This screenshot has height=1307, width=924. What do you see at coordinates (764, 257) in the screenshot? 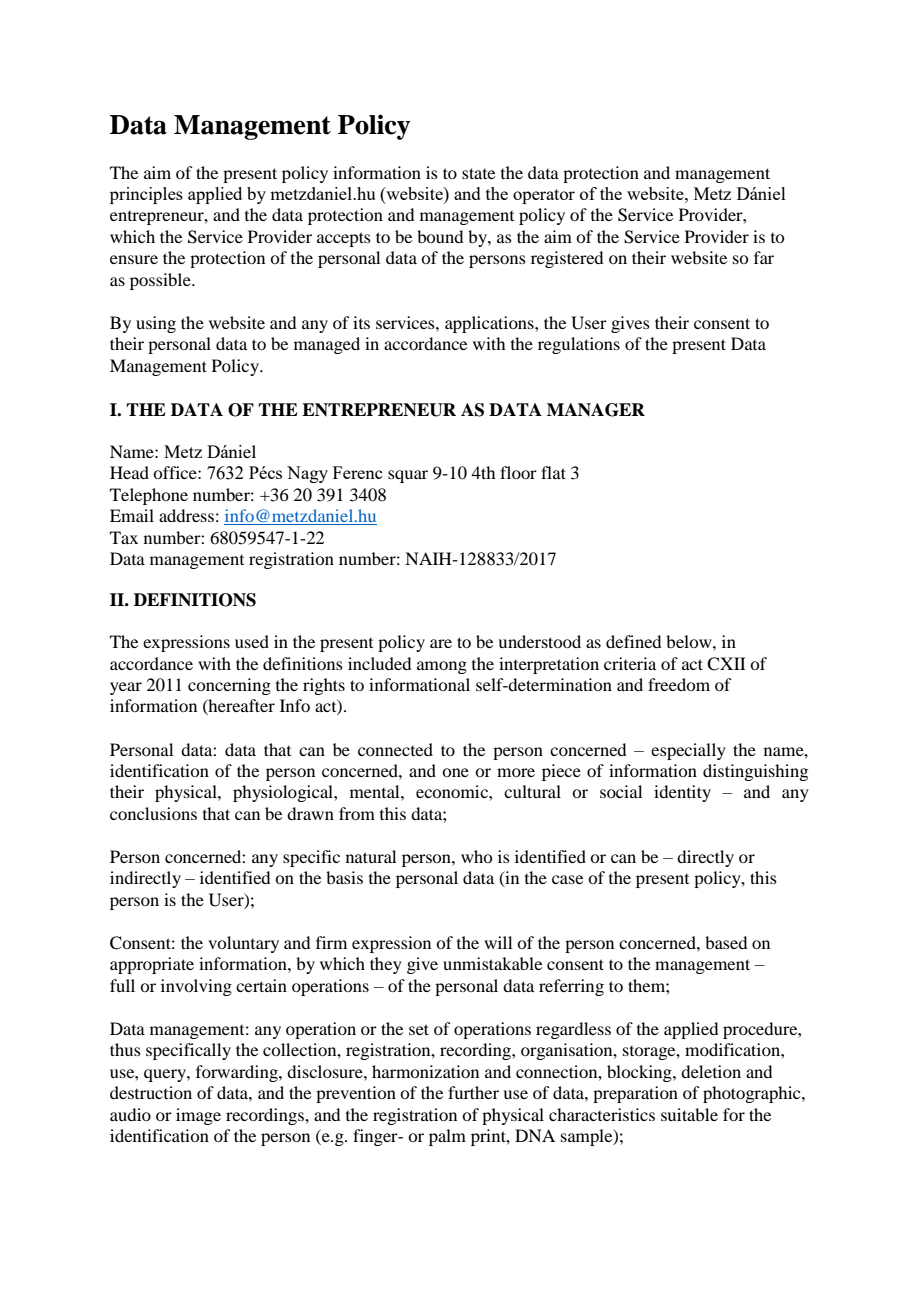
I see `far` at bounding box center [764, 257].
